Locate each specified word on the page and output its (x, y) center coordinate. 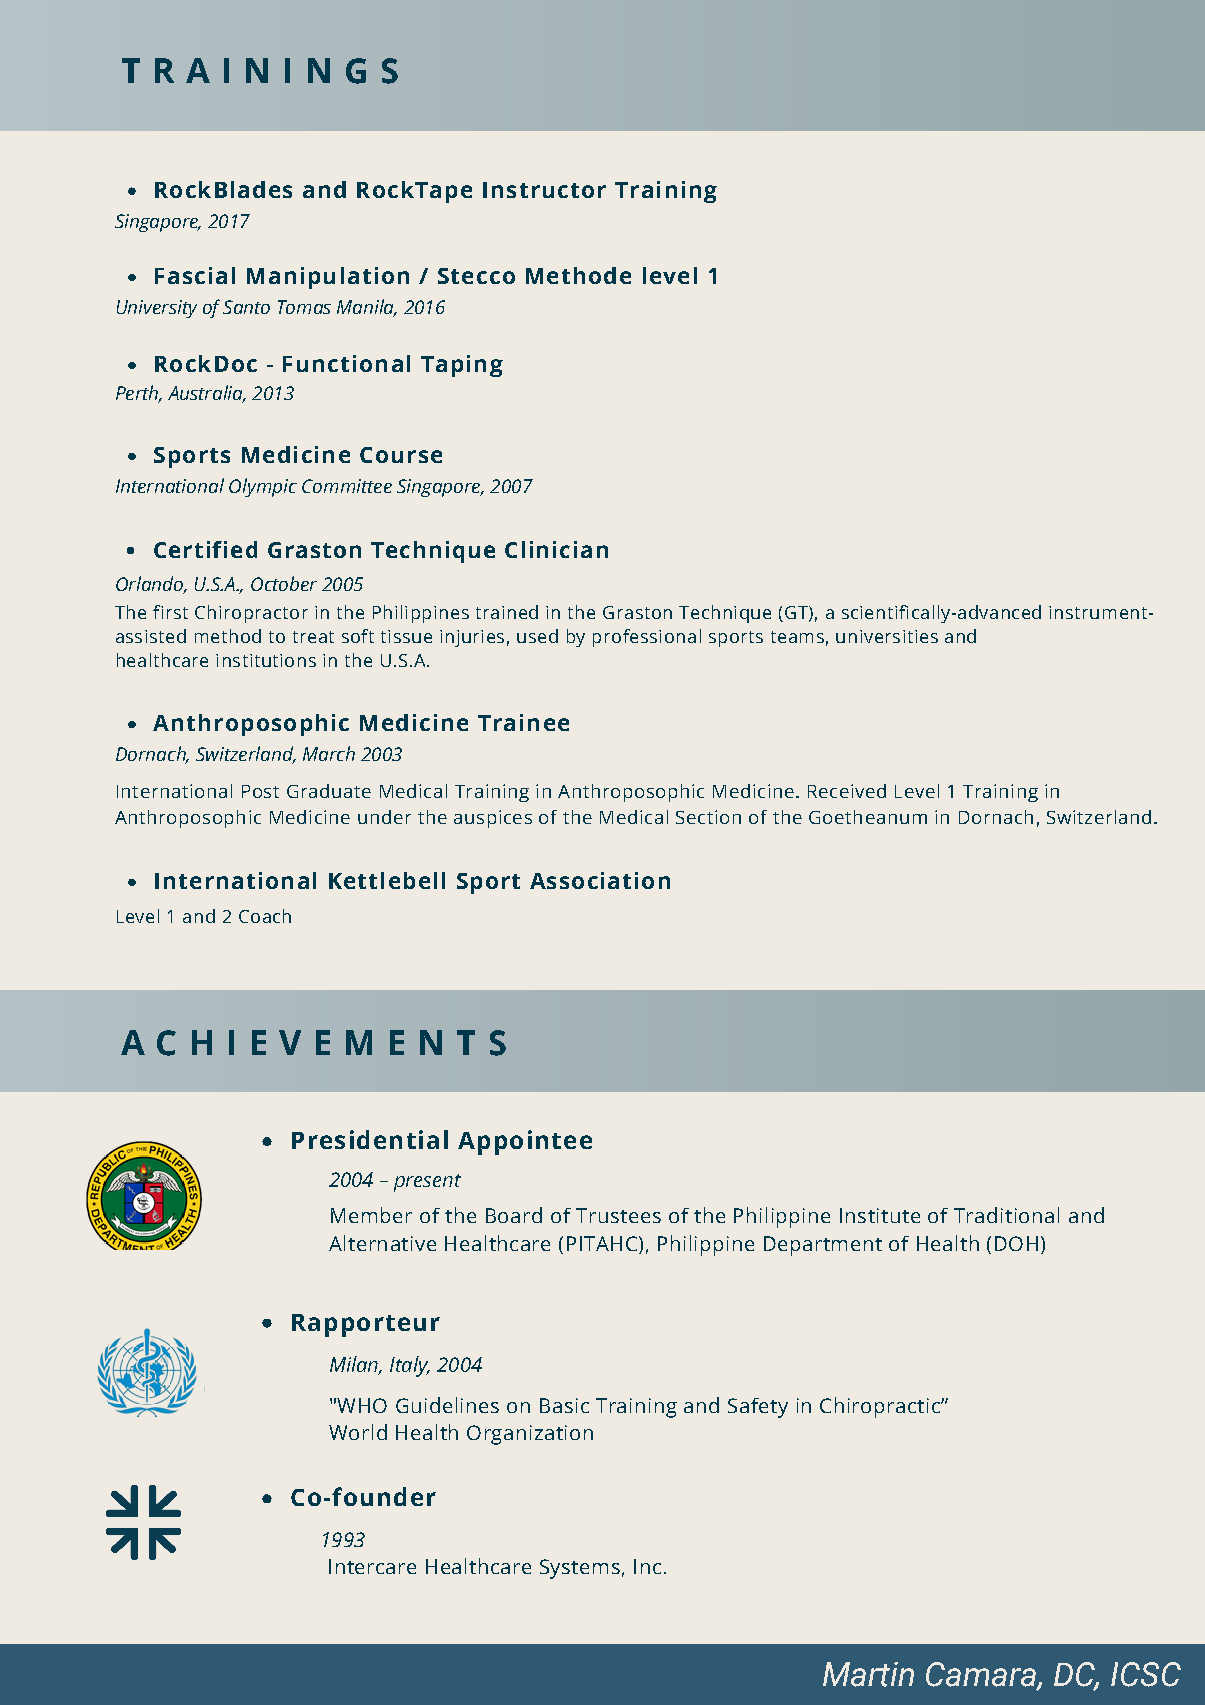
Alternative (382, 1243)
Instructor (544, 190)
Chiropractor (251, 614)
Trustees (618, 1215)
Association (600, 880)
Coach (265, 916)
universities (887, 636)
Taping (462, 366)
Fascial (195, 275)
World (358, 1432)
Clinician (556, 549)
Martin (868, 1674)
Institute (880, 1215)
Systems (580, 1569)
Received (847, 791)
